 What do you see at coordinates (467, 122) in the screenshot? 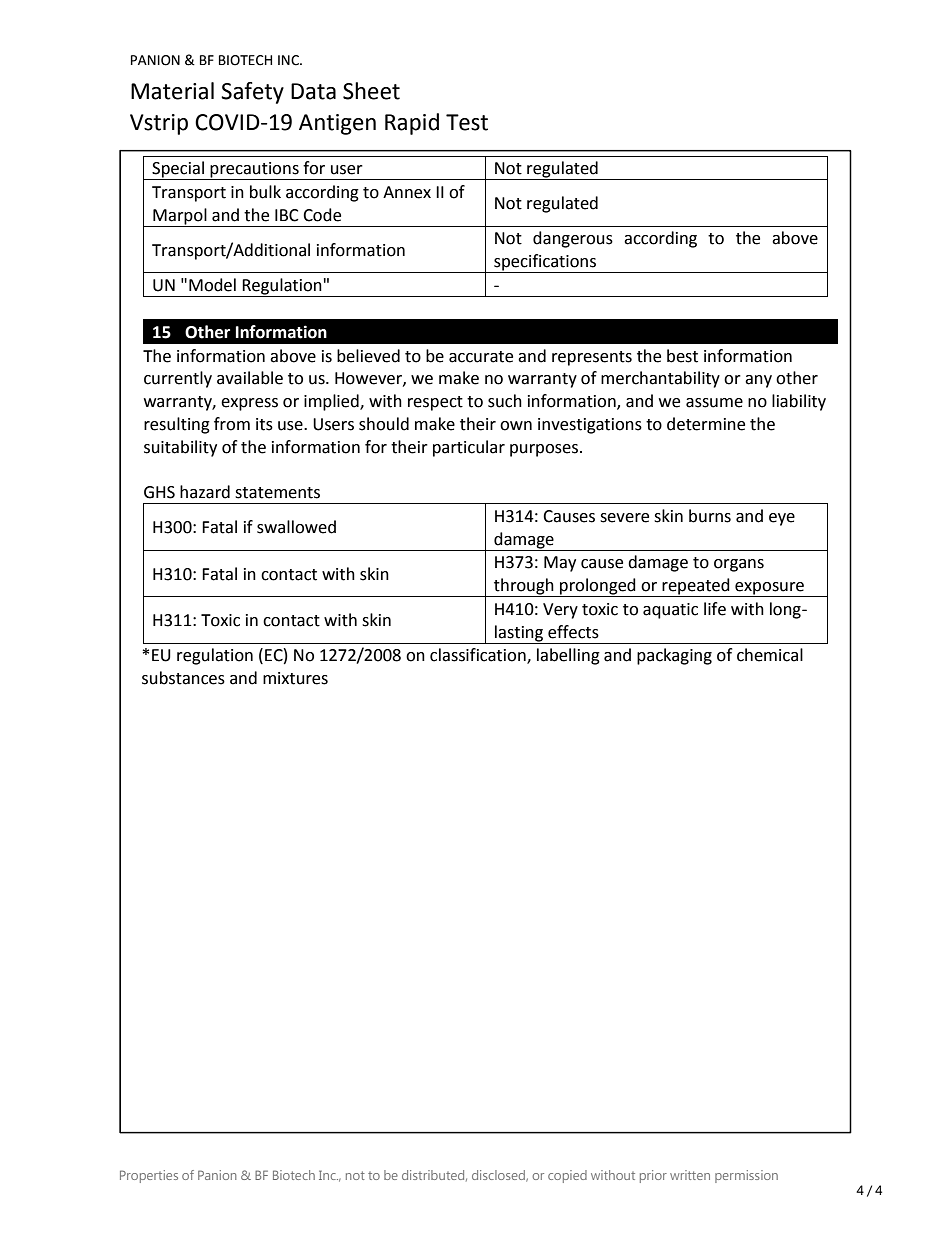
I see `Test` at bounding box center [467, 122].
